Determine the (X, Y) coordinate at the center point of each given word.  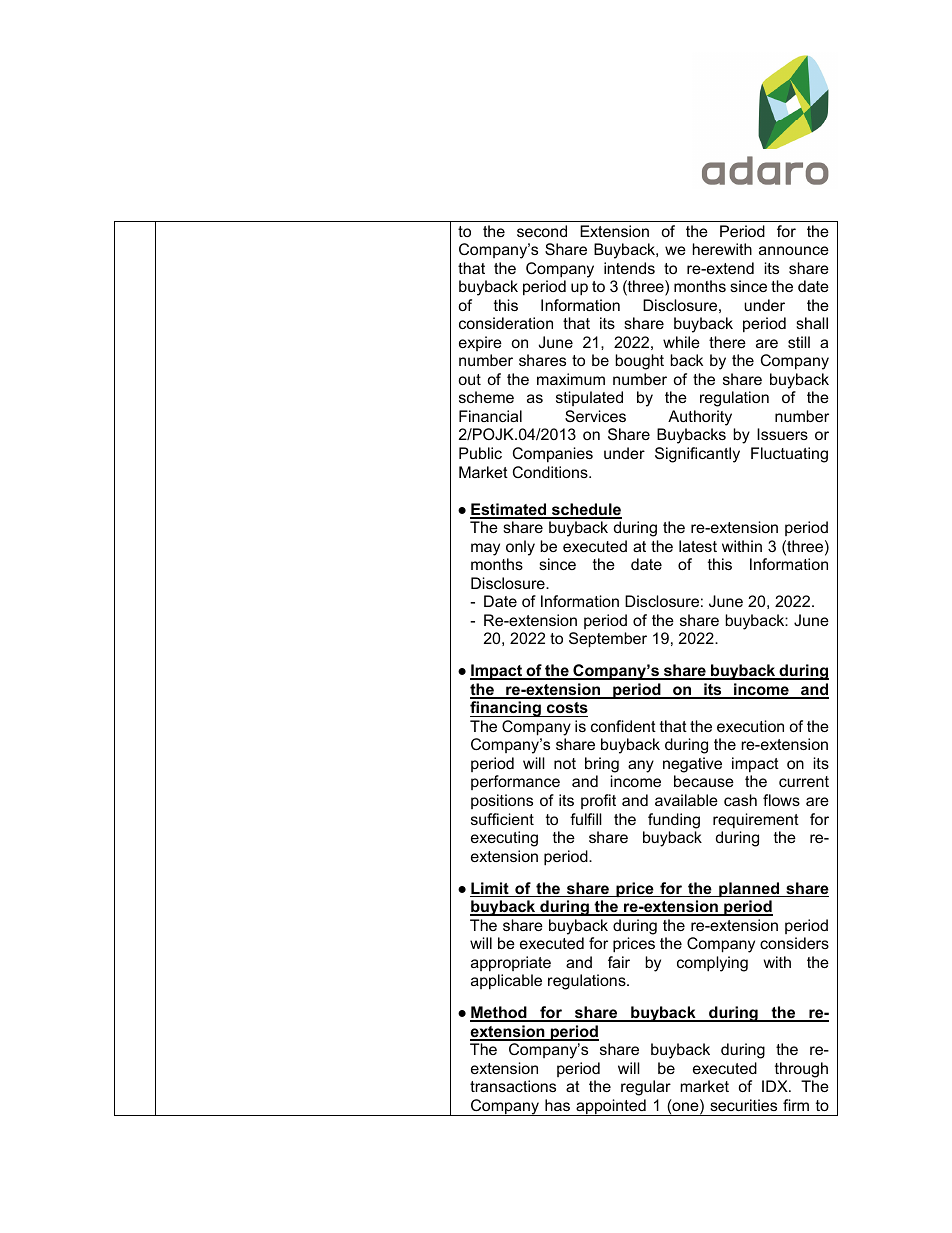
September (608, 640)
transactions (513, 1086)
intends (629, 268)
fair (619, 962)
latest (698, 546)
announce (794, 250)
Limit (490, 889)
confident (623, 726)
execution (750, 726)
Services (595, 416)
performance (515, 782)
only (520, 548)
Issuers (782, 434)
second (542, 231)
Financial (490, 416)
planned (749, 889)
